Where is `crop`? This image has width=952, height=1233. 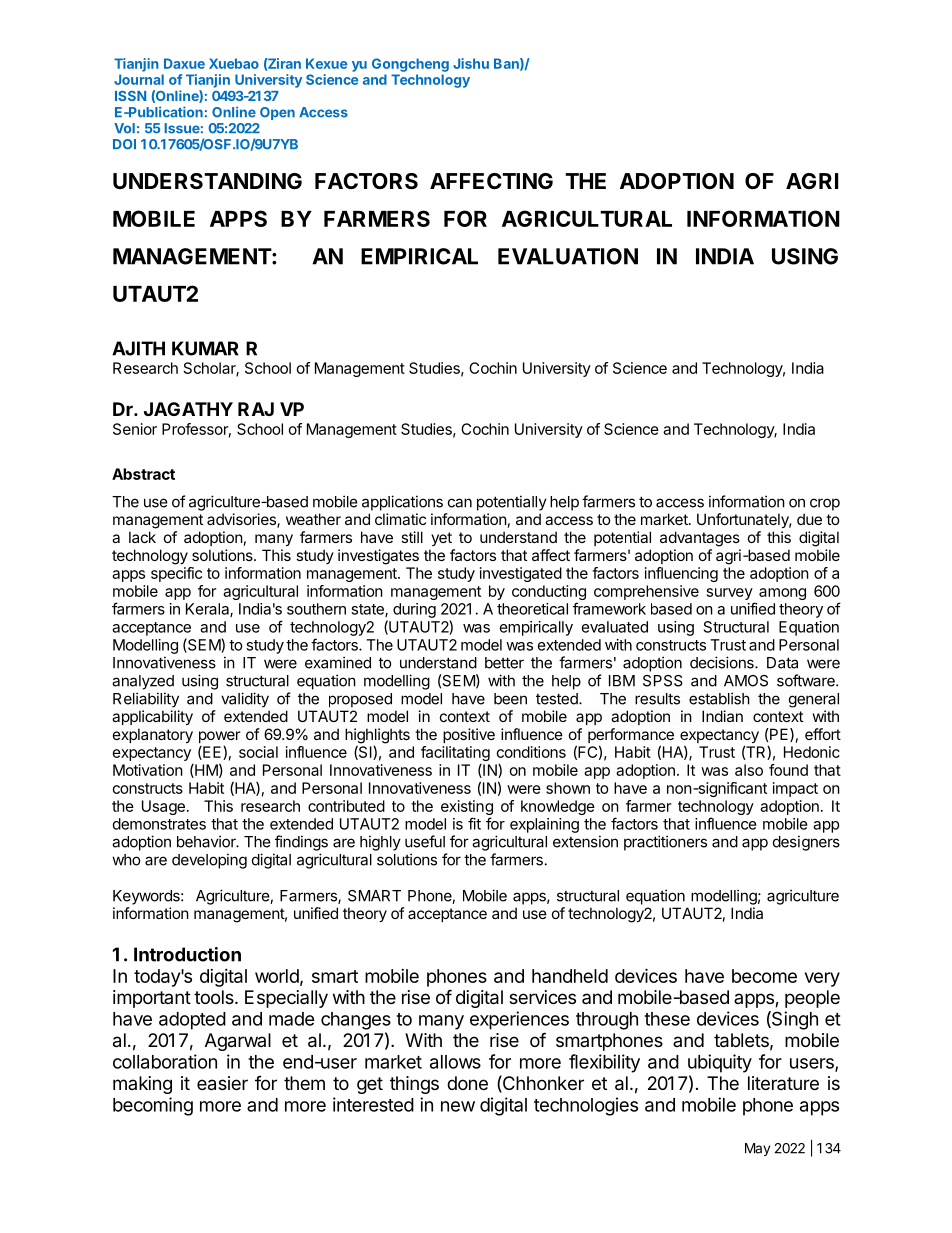 crop is located at coordinates (825, 504).
